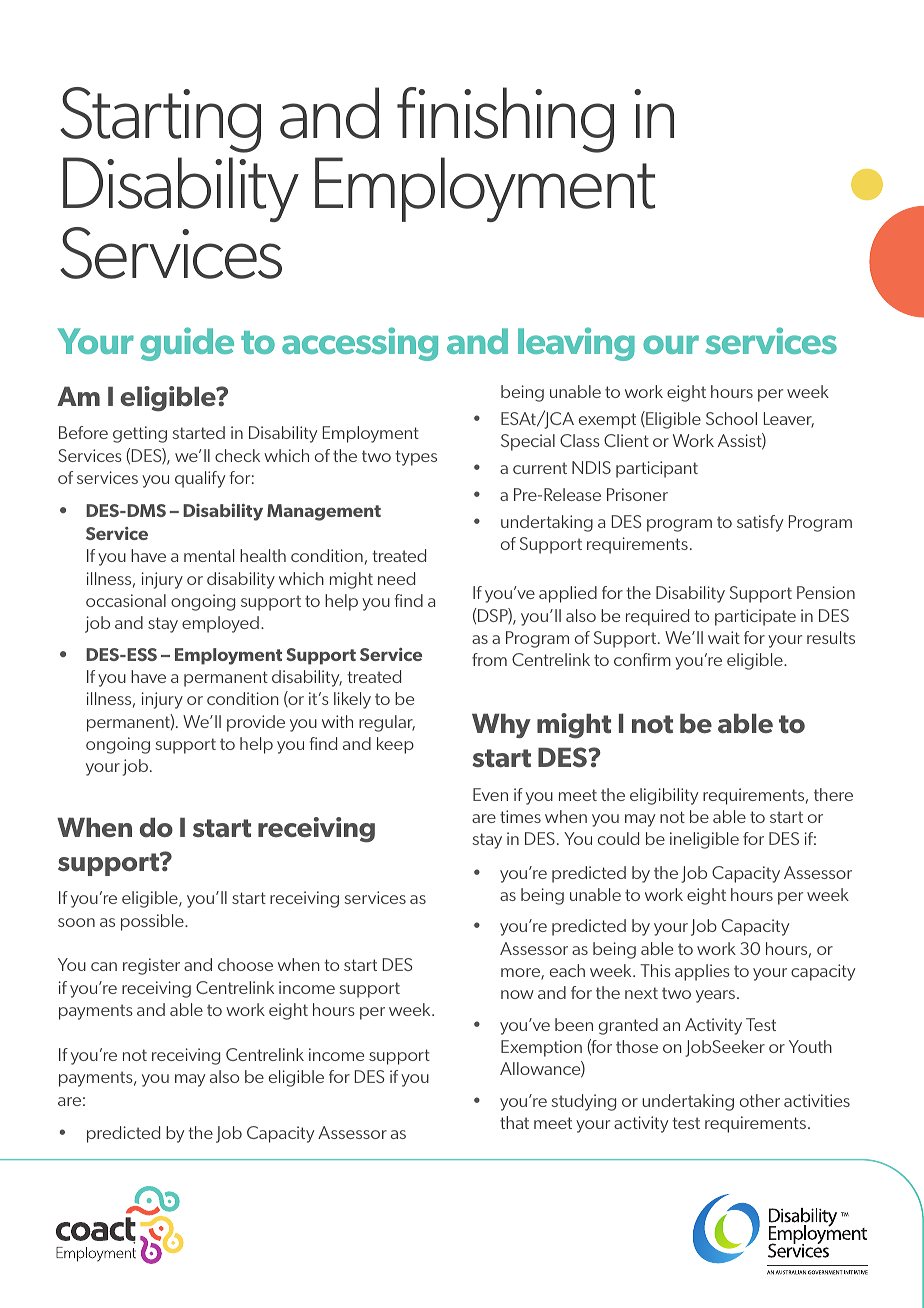 This screenshot has width=924, height=1308. What do you see at coordinates (505, 120) in the screenshot?
I see `finishing` at bounding box center [505, 120].
